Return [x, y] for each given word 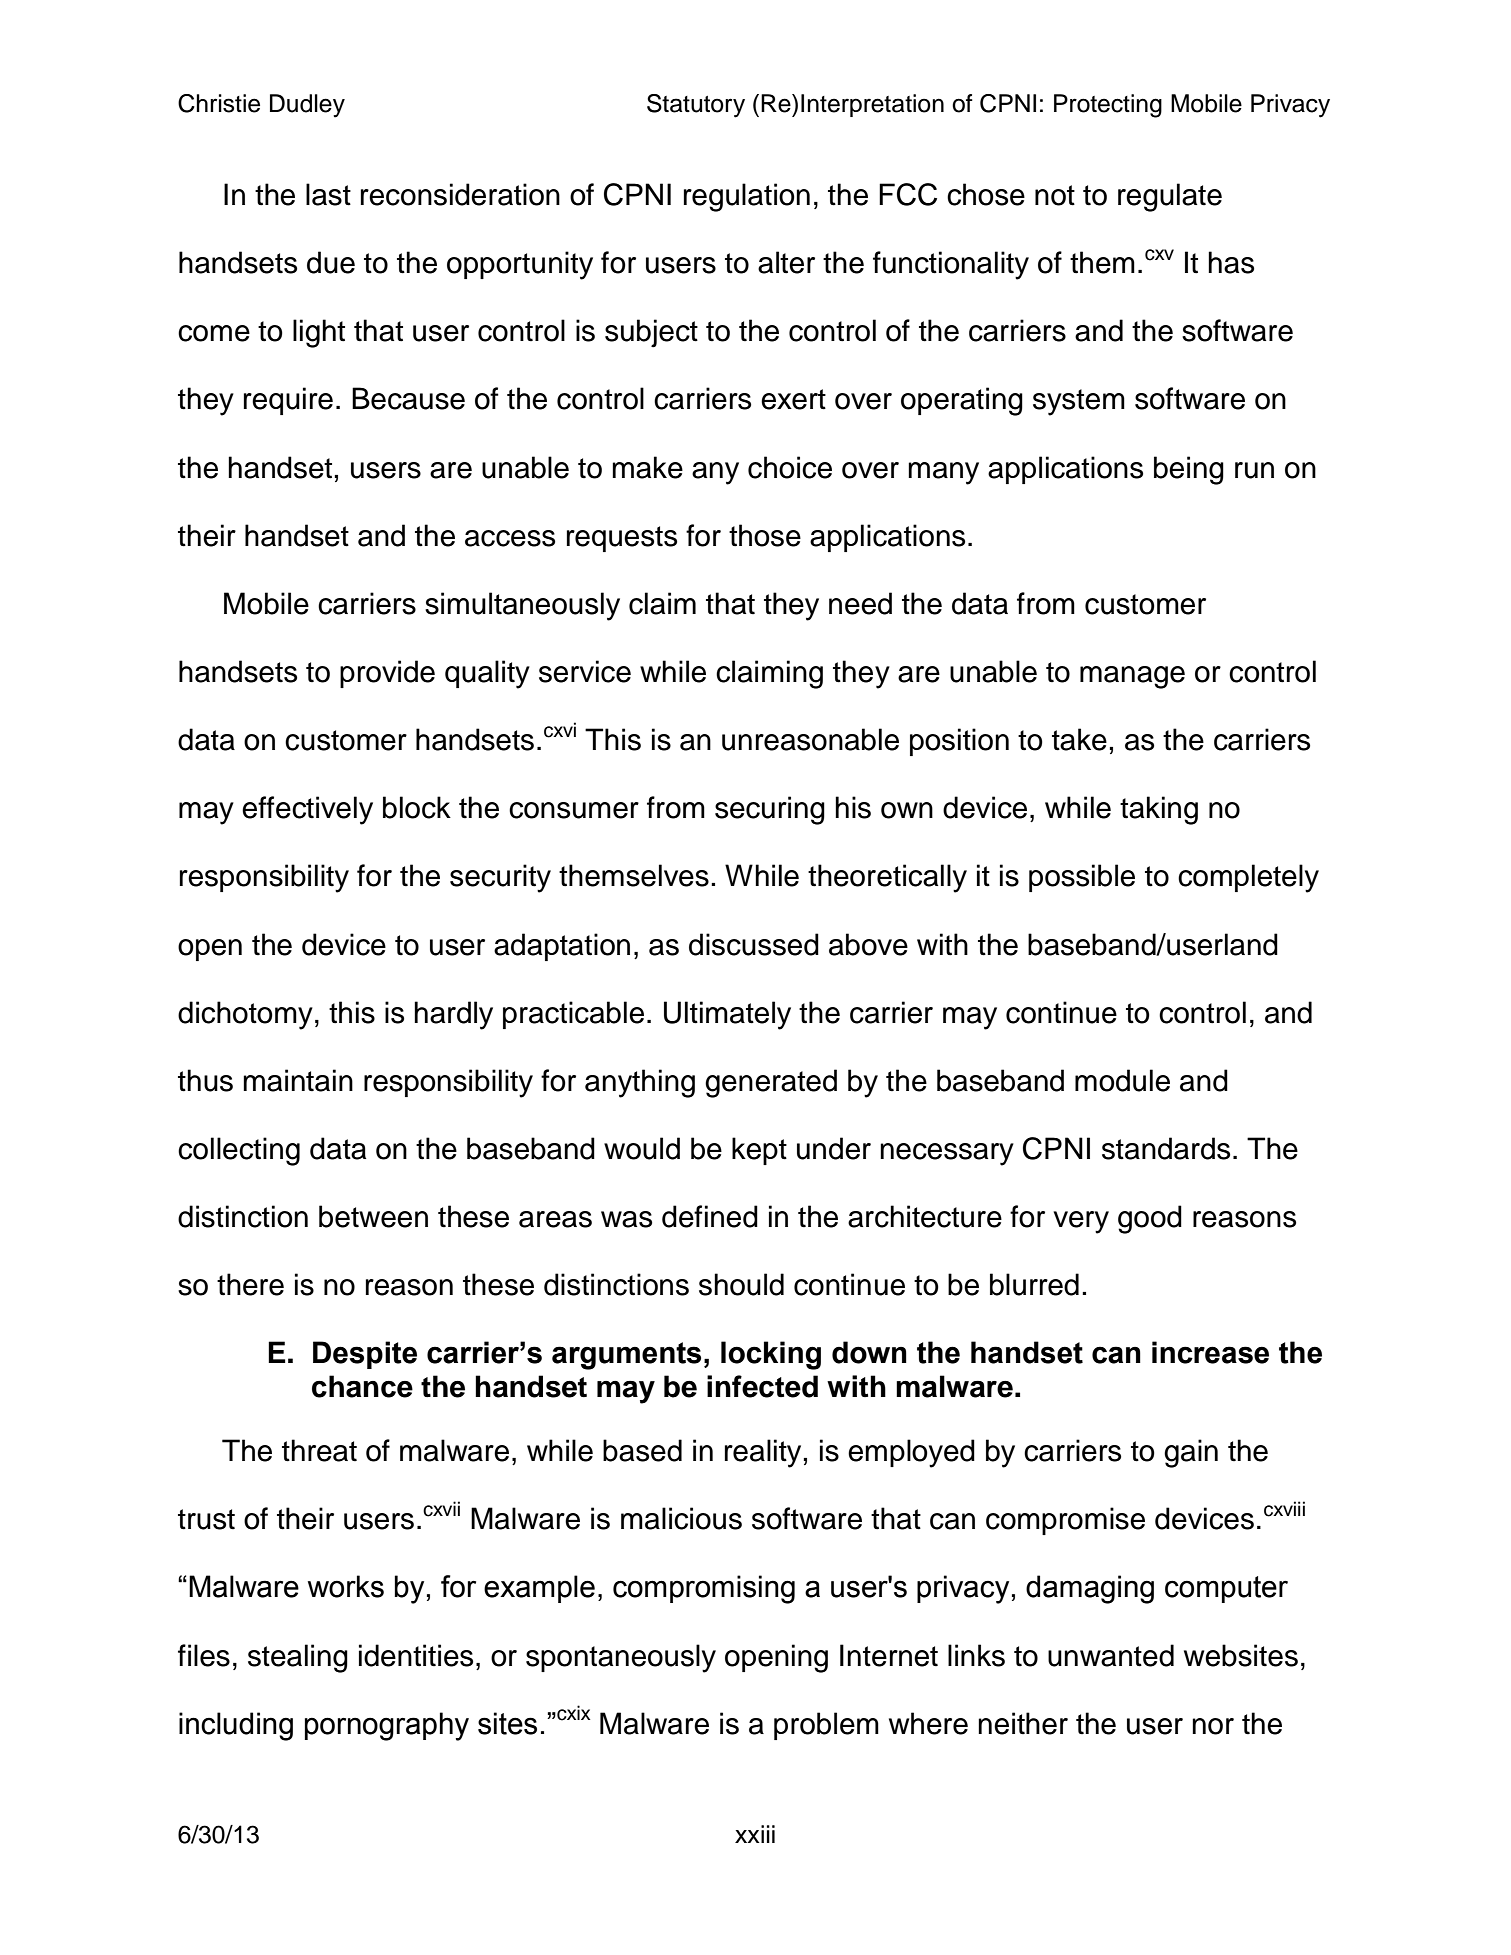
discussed [754, 944]
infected [762, 1386]
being [1189, 470]
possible [1082, 878]
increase [1210, 1352]
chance [362, 1386]
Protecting [1108, 106]
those [765, 535]
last [328, 194]
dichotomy [245, 1015]
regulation [747, 197]
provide [387, 674]
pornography [387, 1726]
